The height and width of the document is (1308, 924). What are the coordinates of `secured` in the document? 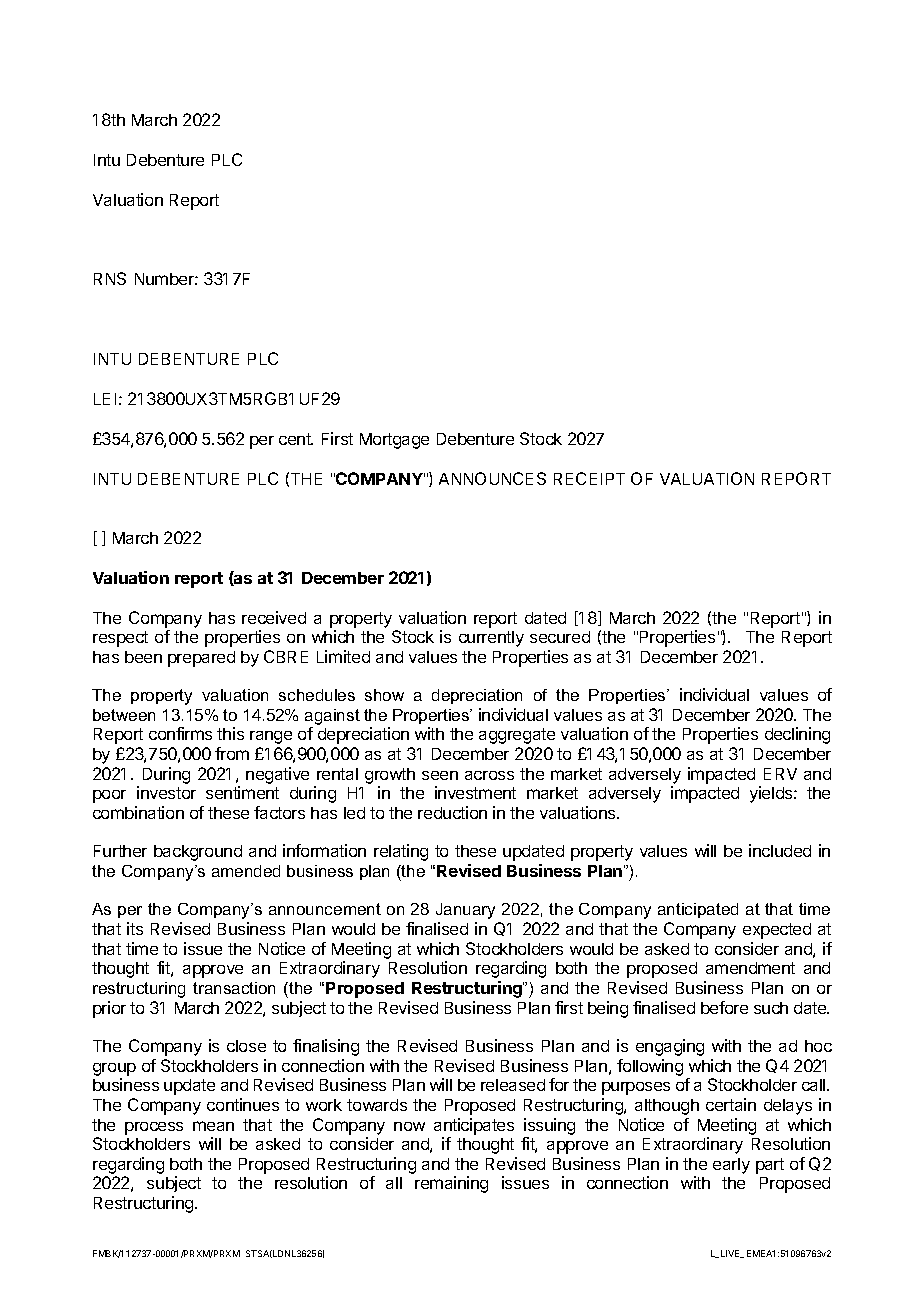 It's located at (560, 637).
